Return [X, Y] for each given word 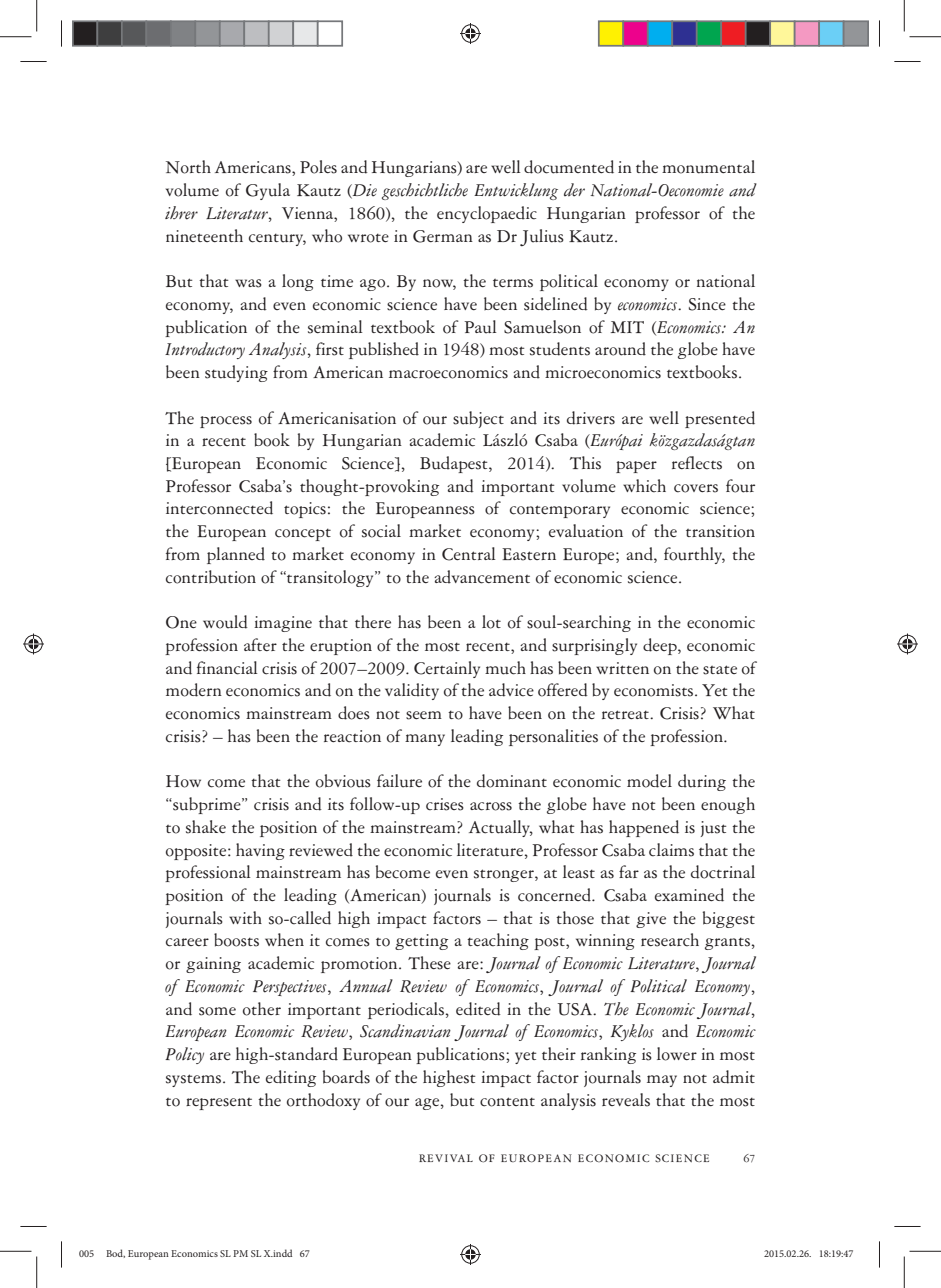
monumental [708, 167]
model [649, 781]
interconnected [219, 508]
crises [445, 804]
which [644, 486]
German [443, 236]
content [507, 1102]
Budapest [455, 464]
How [183, 781]
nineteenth [204, 235]
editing [291, 1078]
